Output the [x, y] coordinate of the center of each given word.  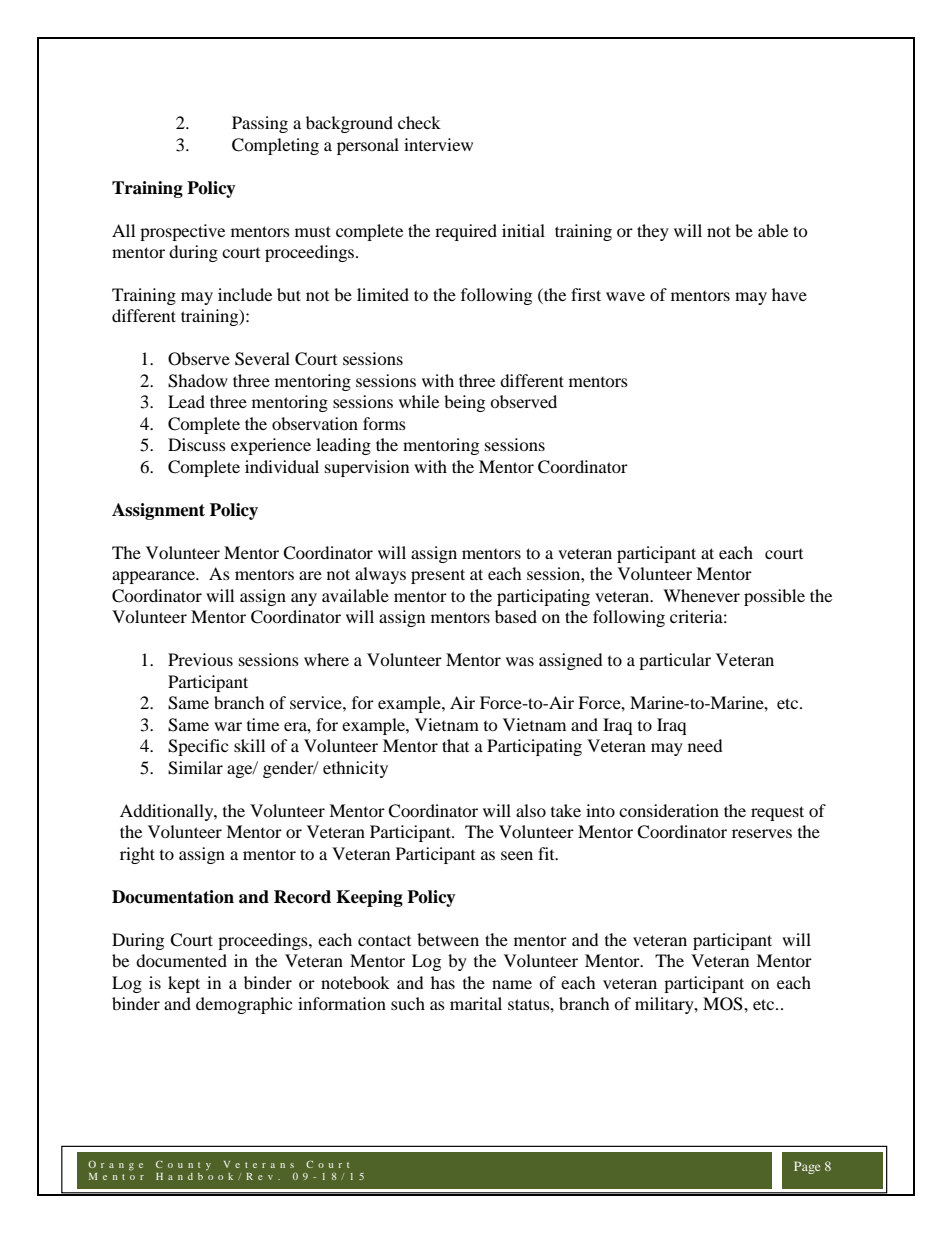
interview [438, 144]
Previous [200, 659]
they [653, 232]
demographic [244, 1005]
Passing [260, 124]
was [520, 661]
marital [476, 1003]
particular [675, 661]
